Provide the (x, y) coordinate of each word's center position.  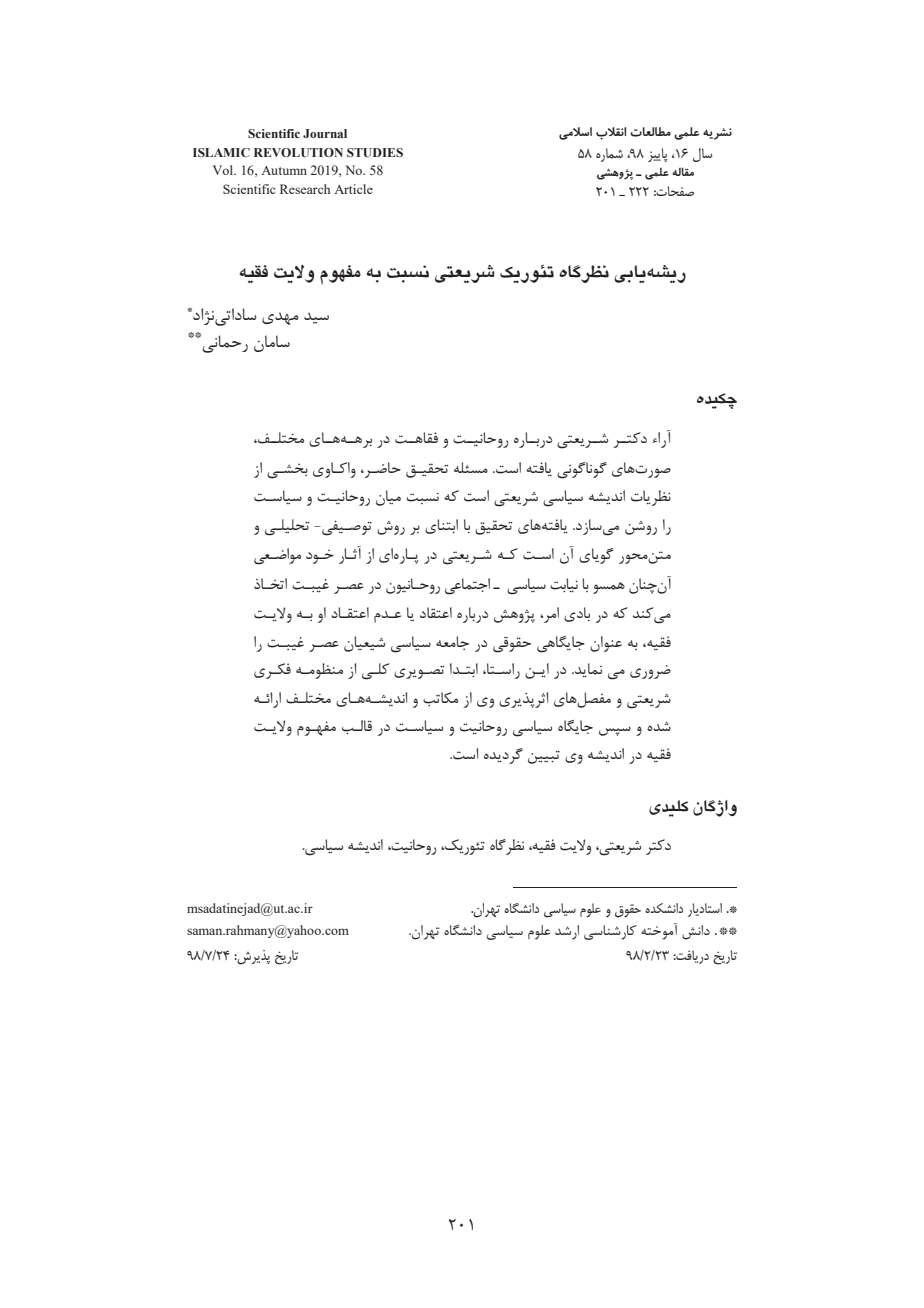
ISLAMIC (221, 152)
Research (305, 189)
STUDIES (375, 152)
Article (353, 189)
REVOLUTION (298, 152)
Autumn (284, 170)
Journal (325, 133)
